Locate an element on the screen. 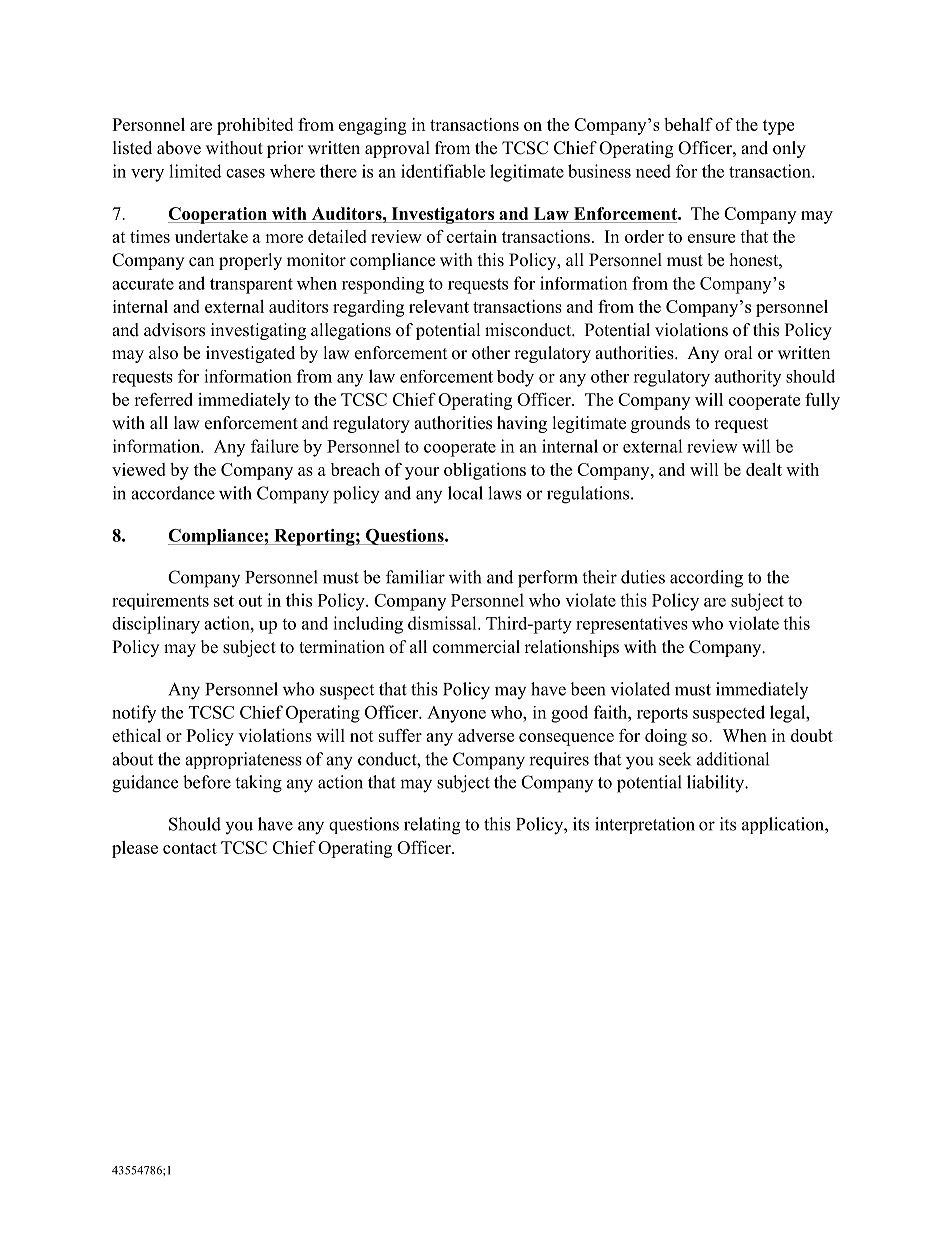 This screenshot has width=952, height=1233. identifiable is located at coordinates (443, 171).
